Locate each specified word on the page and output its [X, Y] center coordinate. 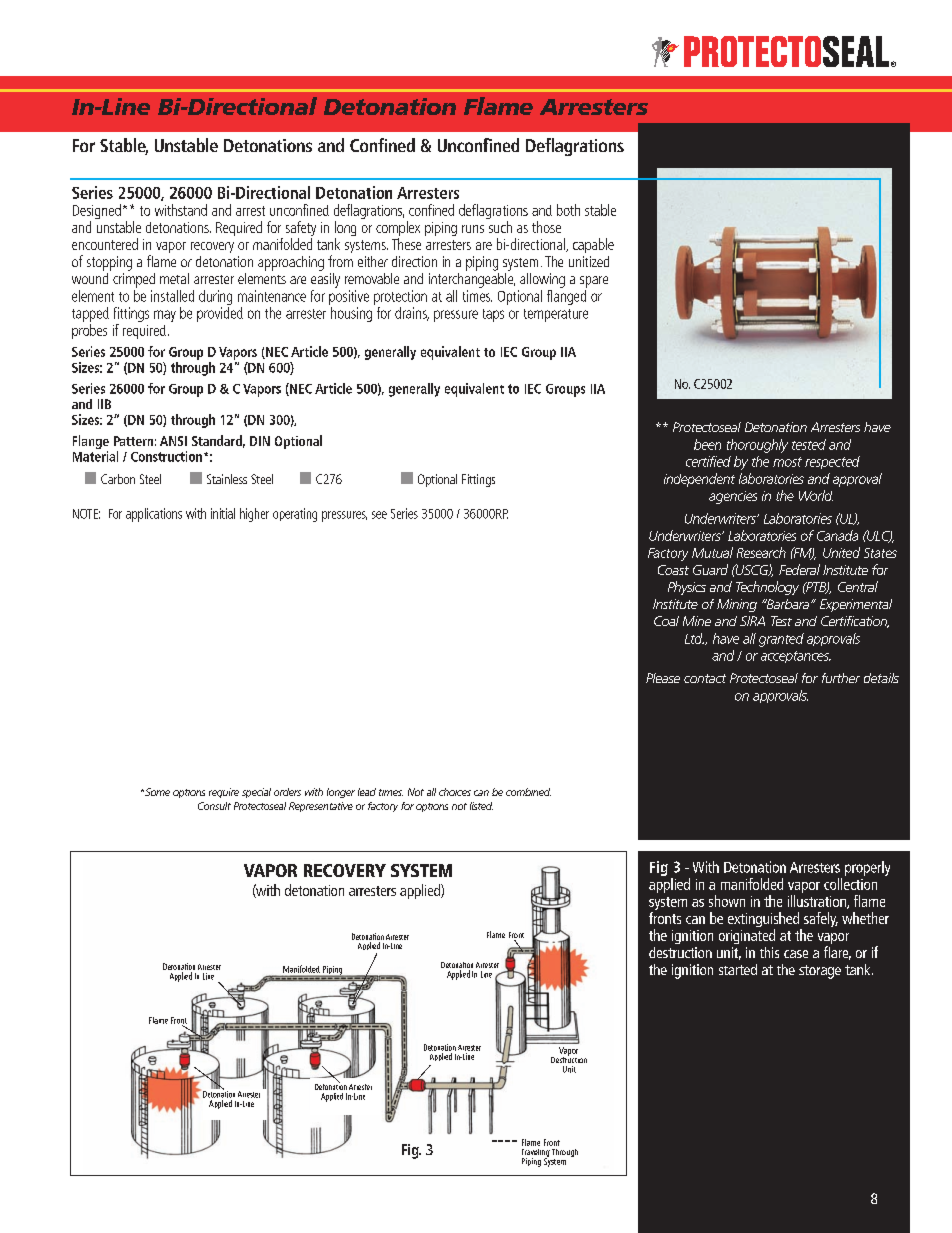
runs [473, 229]
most [787, 462]
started [738, 969]
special [256, 793]
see [379, 515]
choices [455, 792]
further [841, 678]
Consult [214, 806]
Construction [166, 456]
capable [593, 245]
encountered [105, 244]
